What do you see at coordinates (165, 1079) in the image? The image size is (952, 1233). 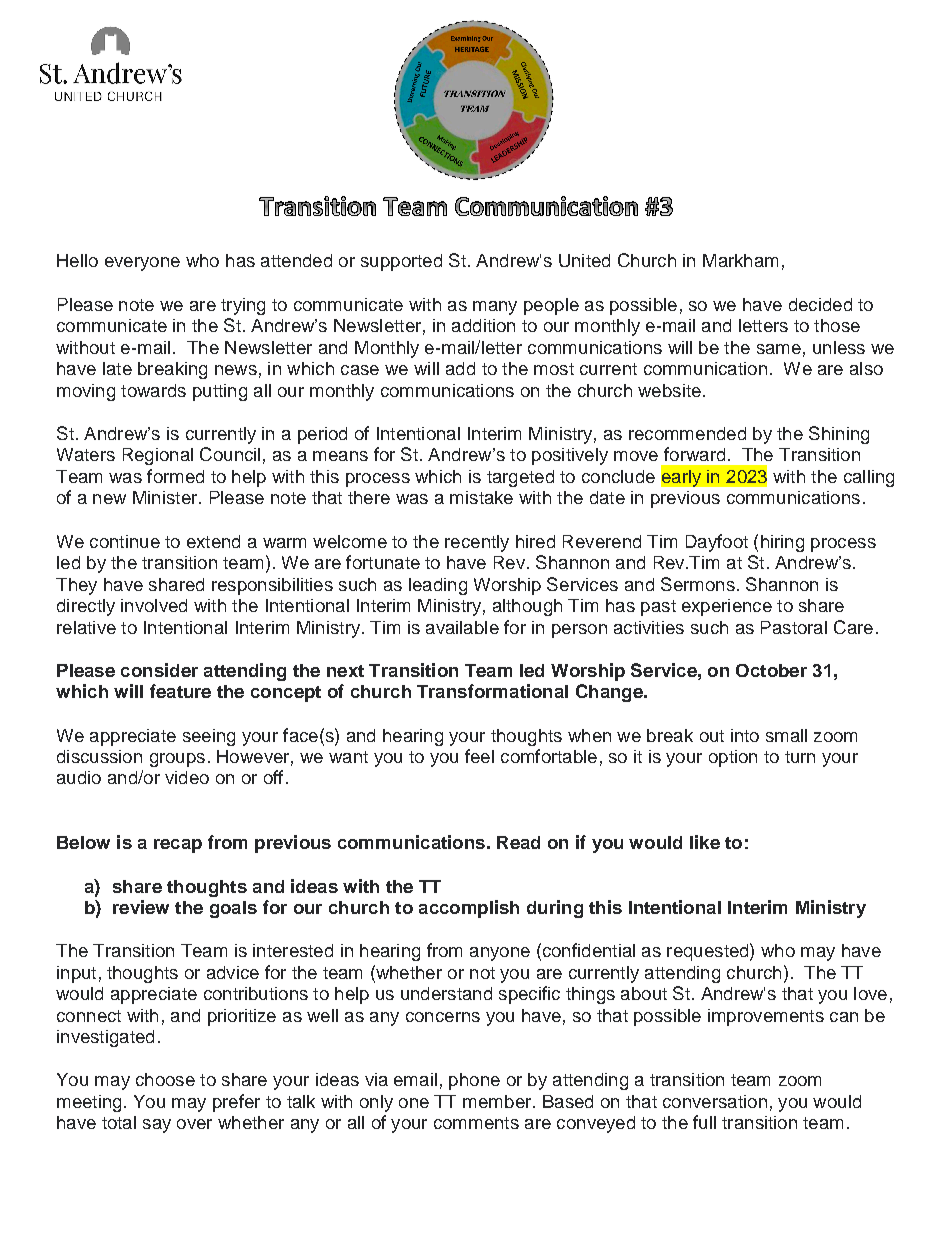 I see `choose` at bounding box center [165, 1079].
